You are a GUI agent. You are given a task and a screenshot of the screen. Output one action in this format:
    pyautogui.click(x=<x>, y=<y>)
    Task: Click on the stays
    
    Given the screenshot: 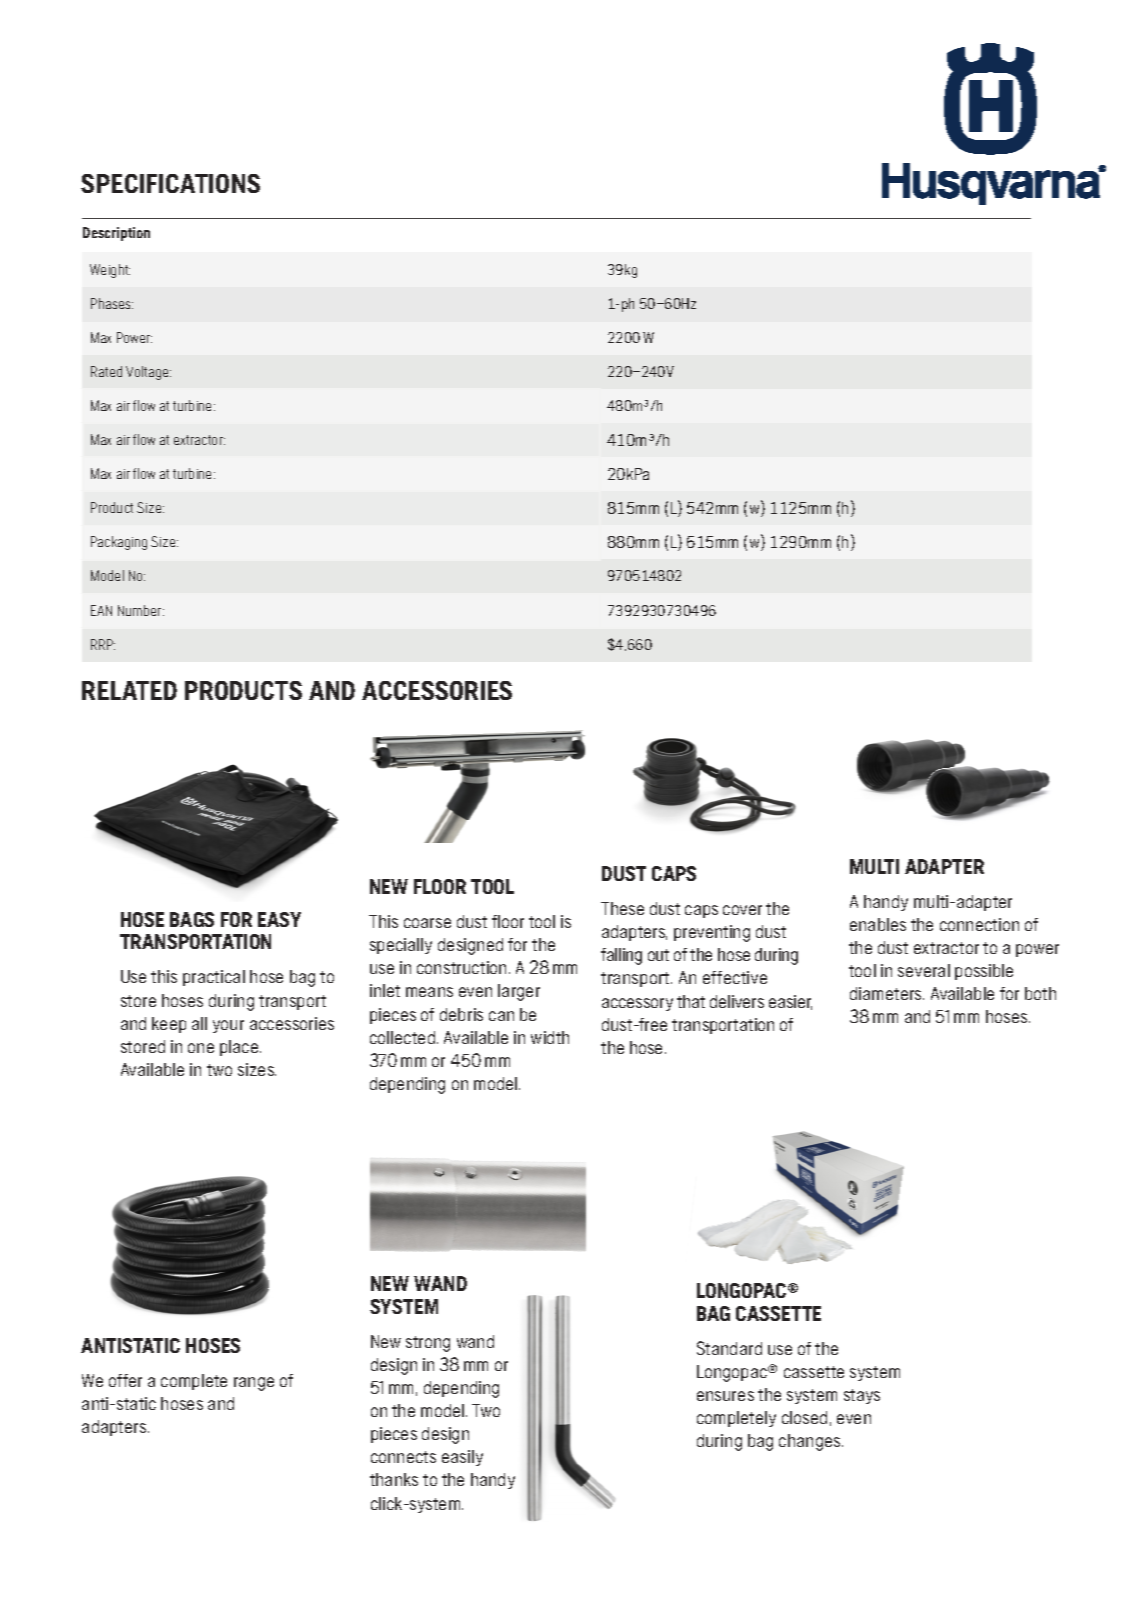 What is the action you would take?
    pyautogui.click(x=862, y=1396)
